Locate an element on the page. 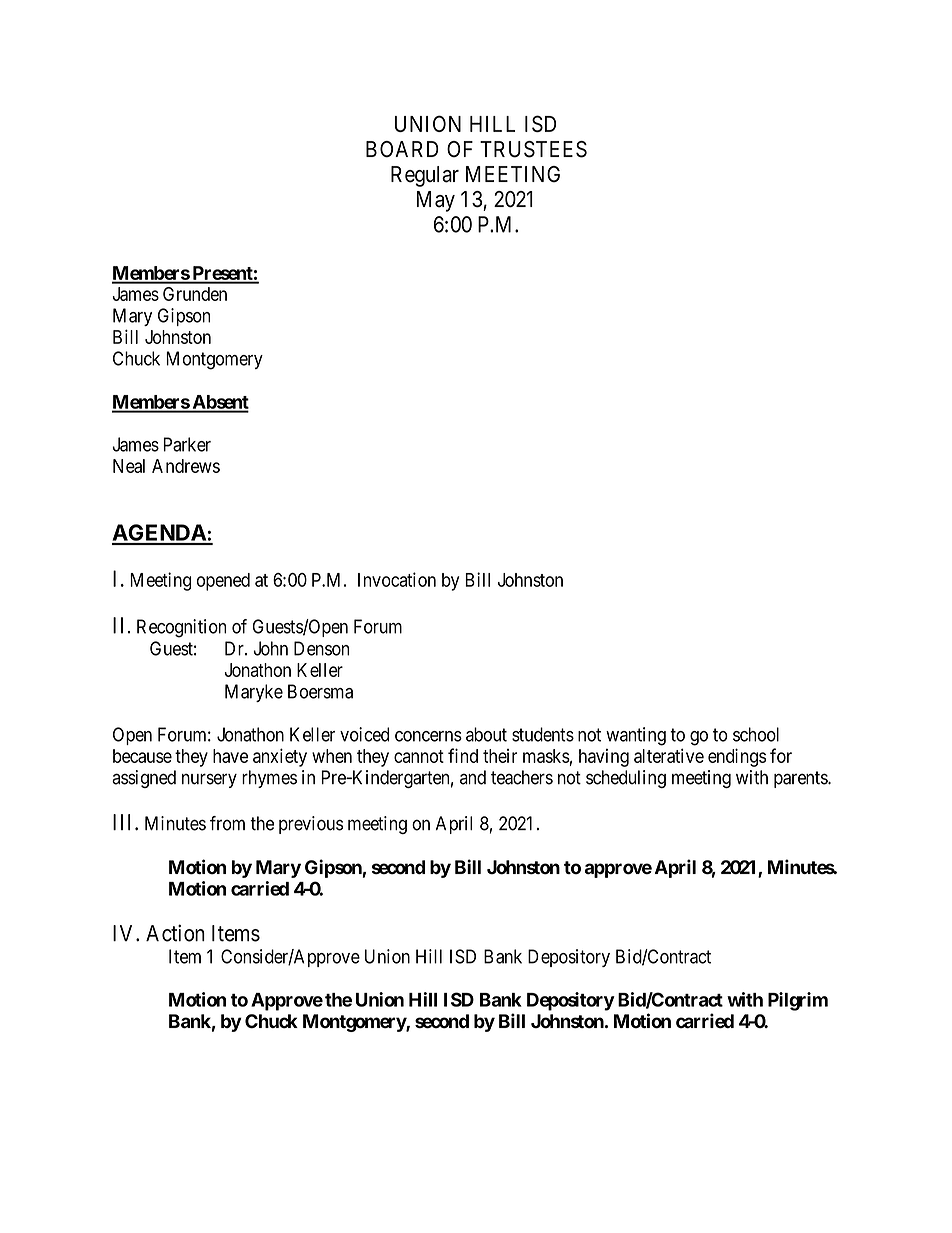 The image size is (952, 1233). Pilgrim is located at coordinates (798, 1001).
